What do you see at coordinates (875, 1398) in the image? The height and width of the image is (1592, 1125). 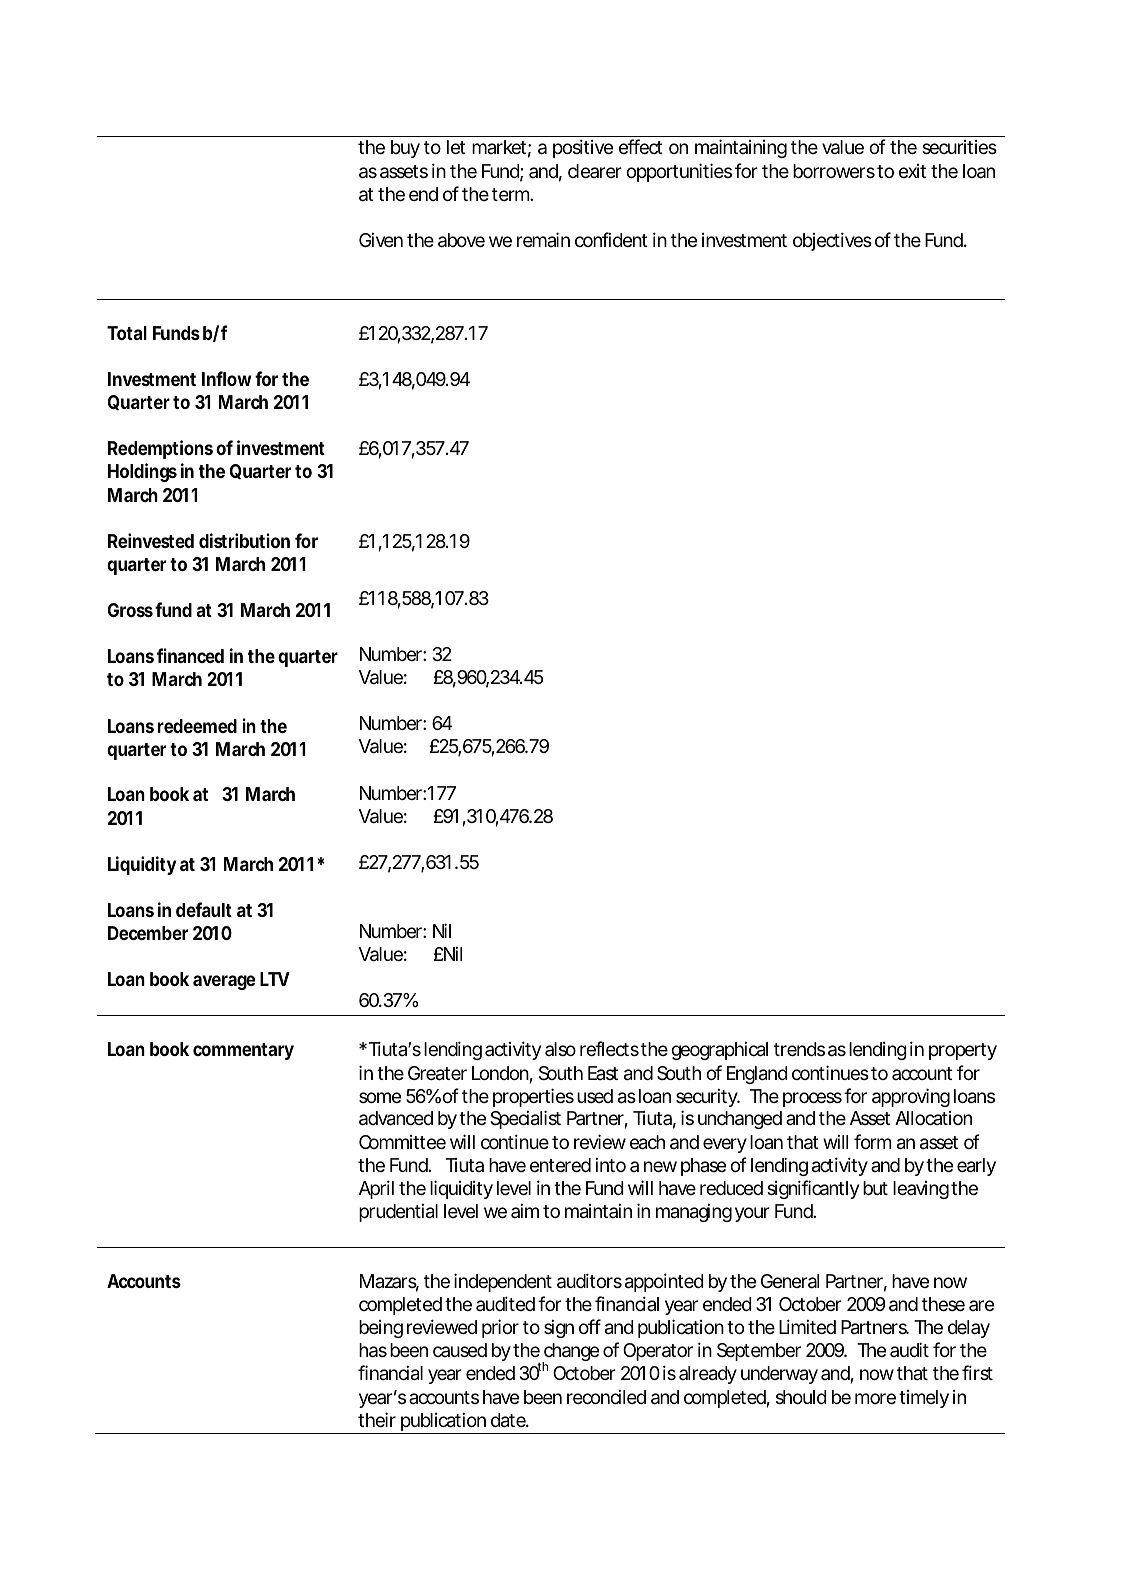 I see `more` at bounding box center [875, 1398].
